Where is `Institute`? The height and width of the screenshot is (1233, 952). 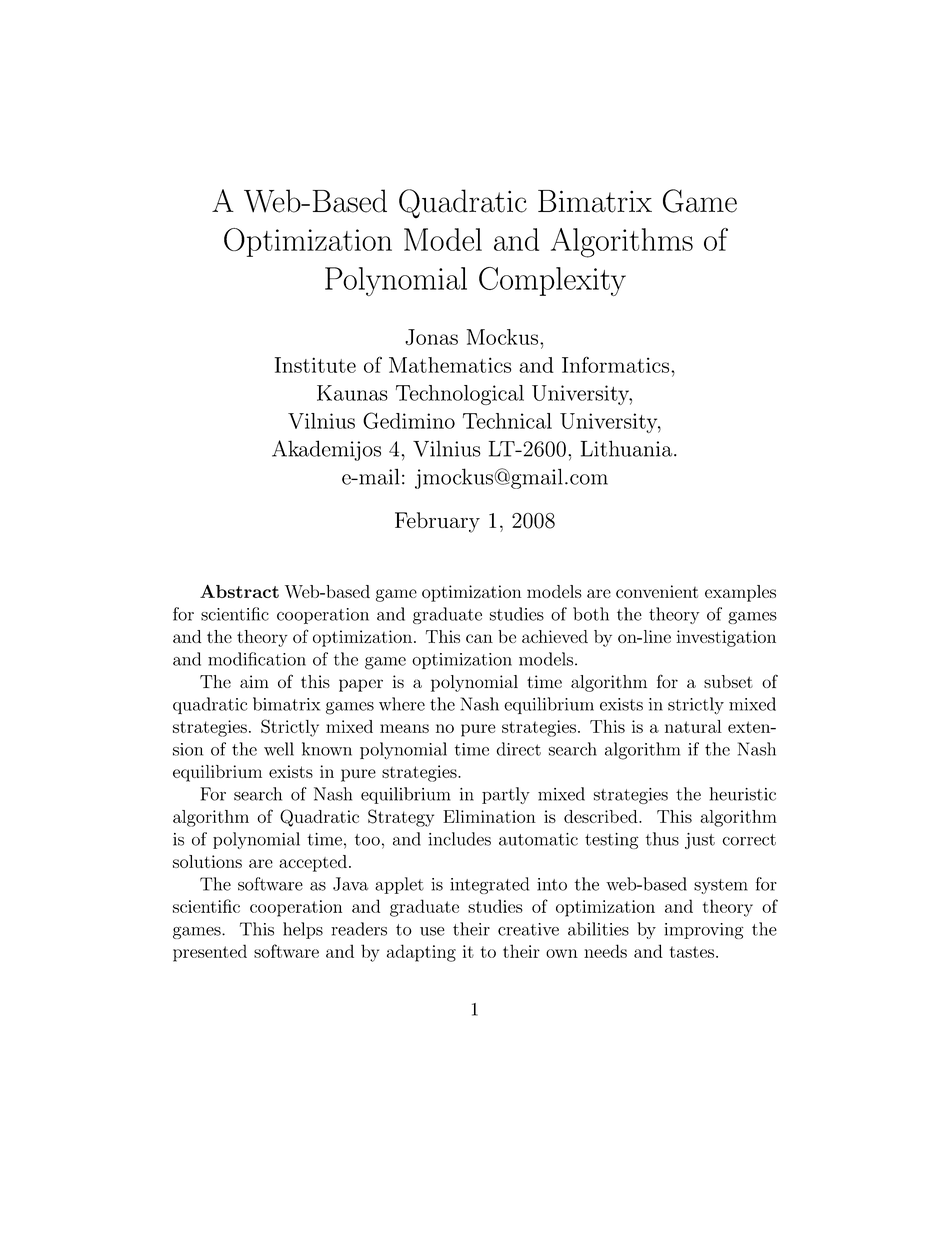 Institute is located at coordinates (315, 365).
